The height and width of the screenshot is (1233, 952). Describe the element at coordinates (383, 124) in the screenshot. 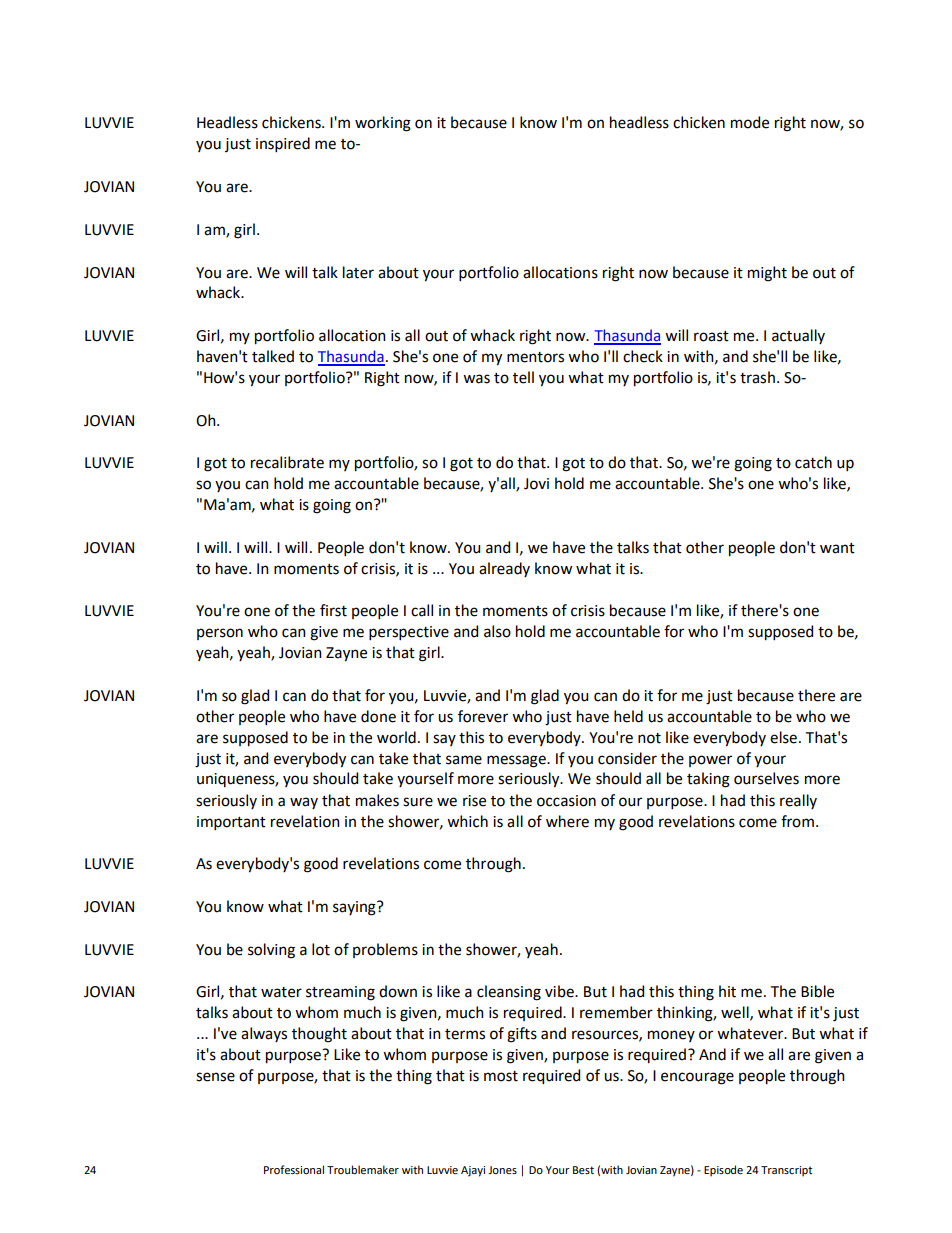

I see `working` at that location.
